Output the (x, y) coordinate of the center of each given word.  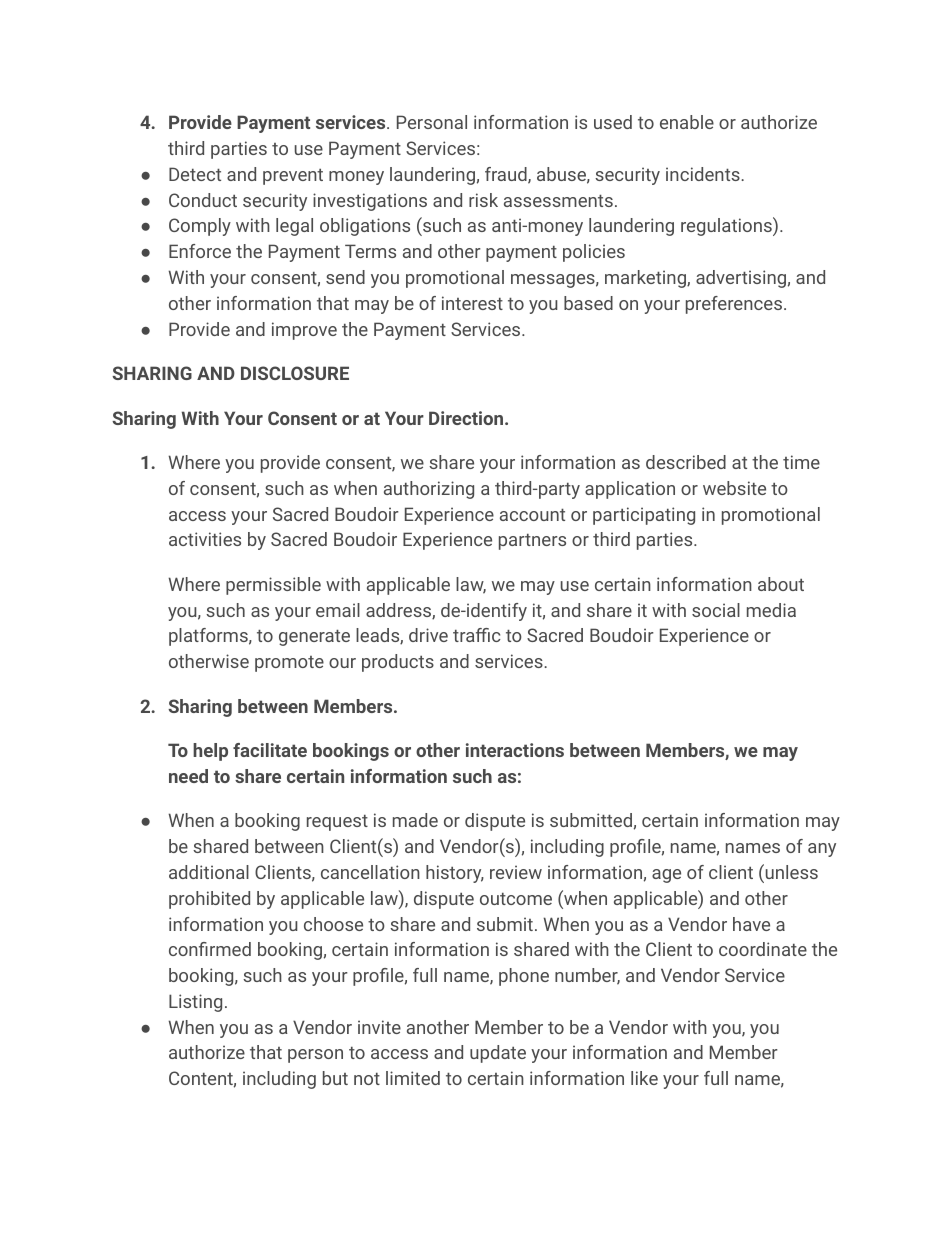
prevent (293, 176)
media (771, 610)
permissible (273, 586)
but (335, 1078)
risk (483, 200)
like (644, 1078)
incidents (704, 174)
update (498, 1054)
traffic (477, 635)
